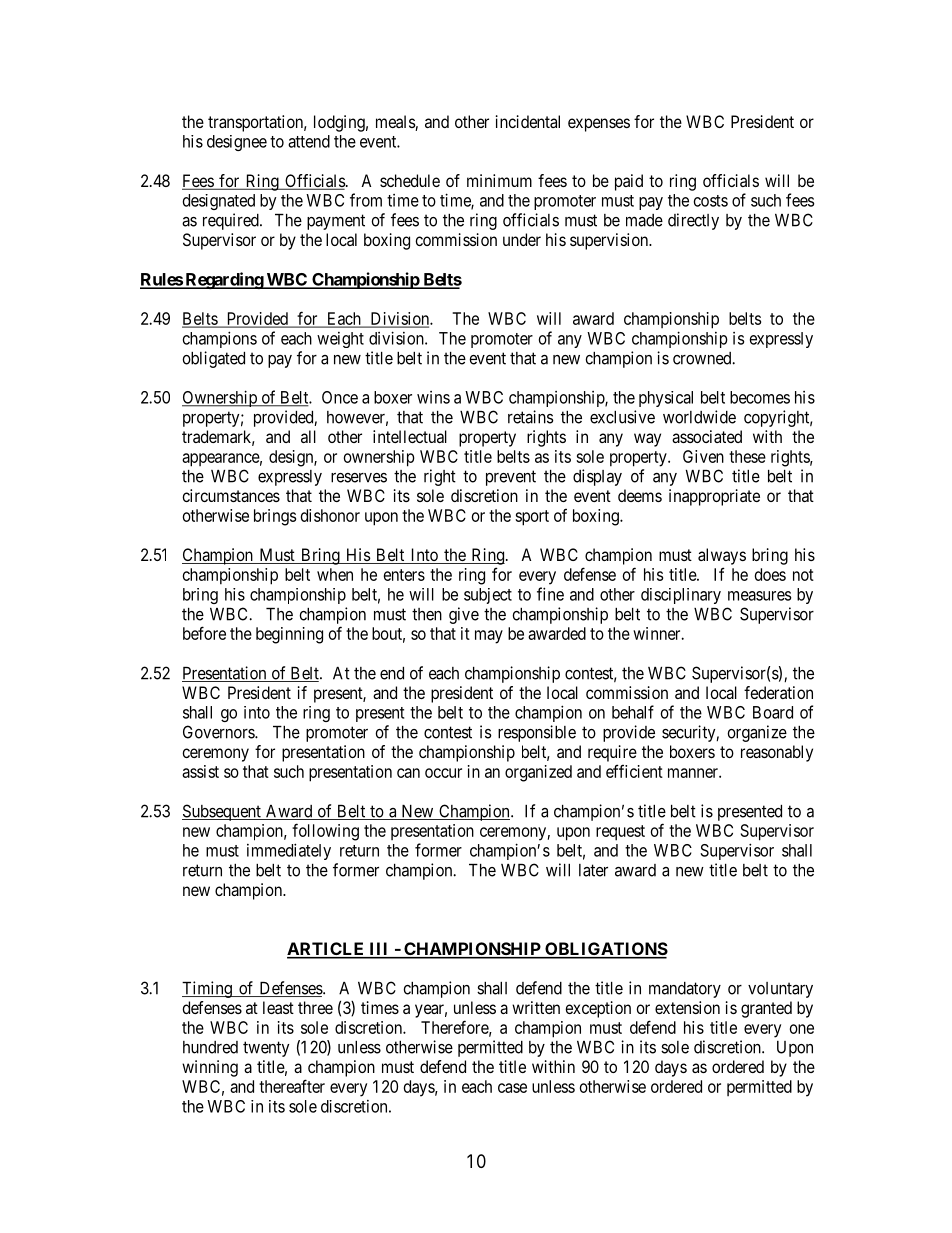  I want to click on case, so click(512, 1088).
